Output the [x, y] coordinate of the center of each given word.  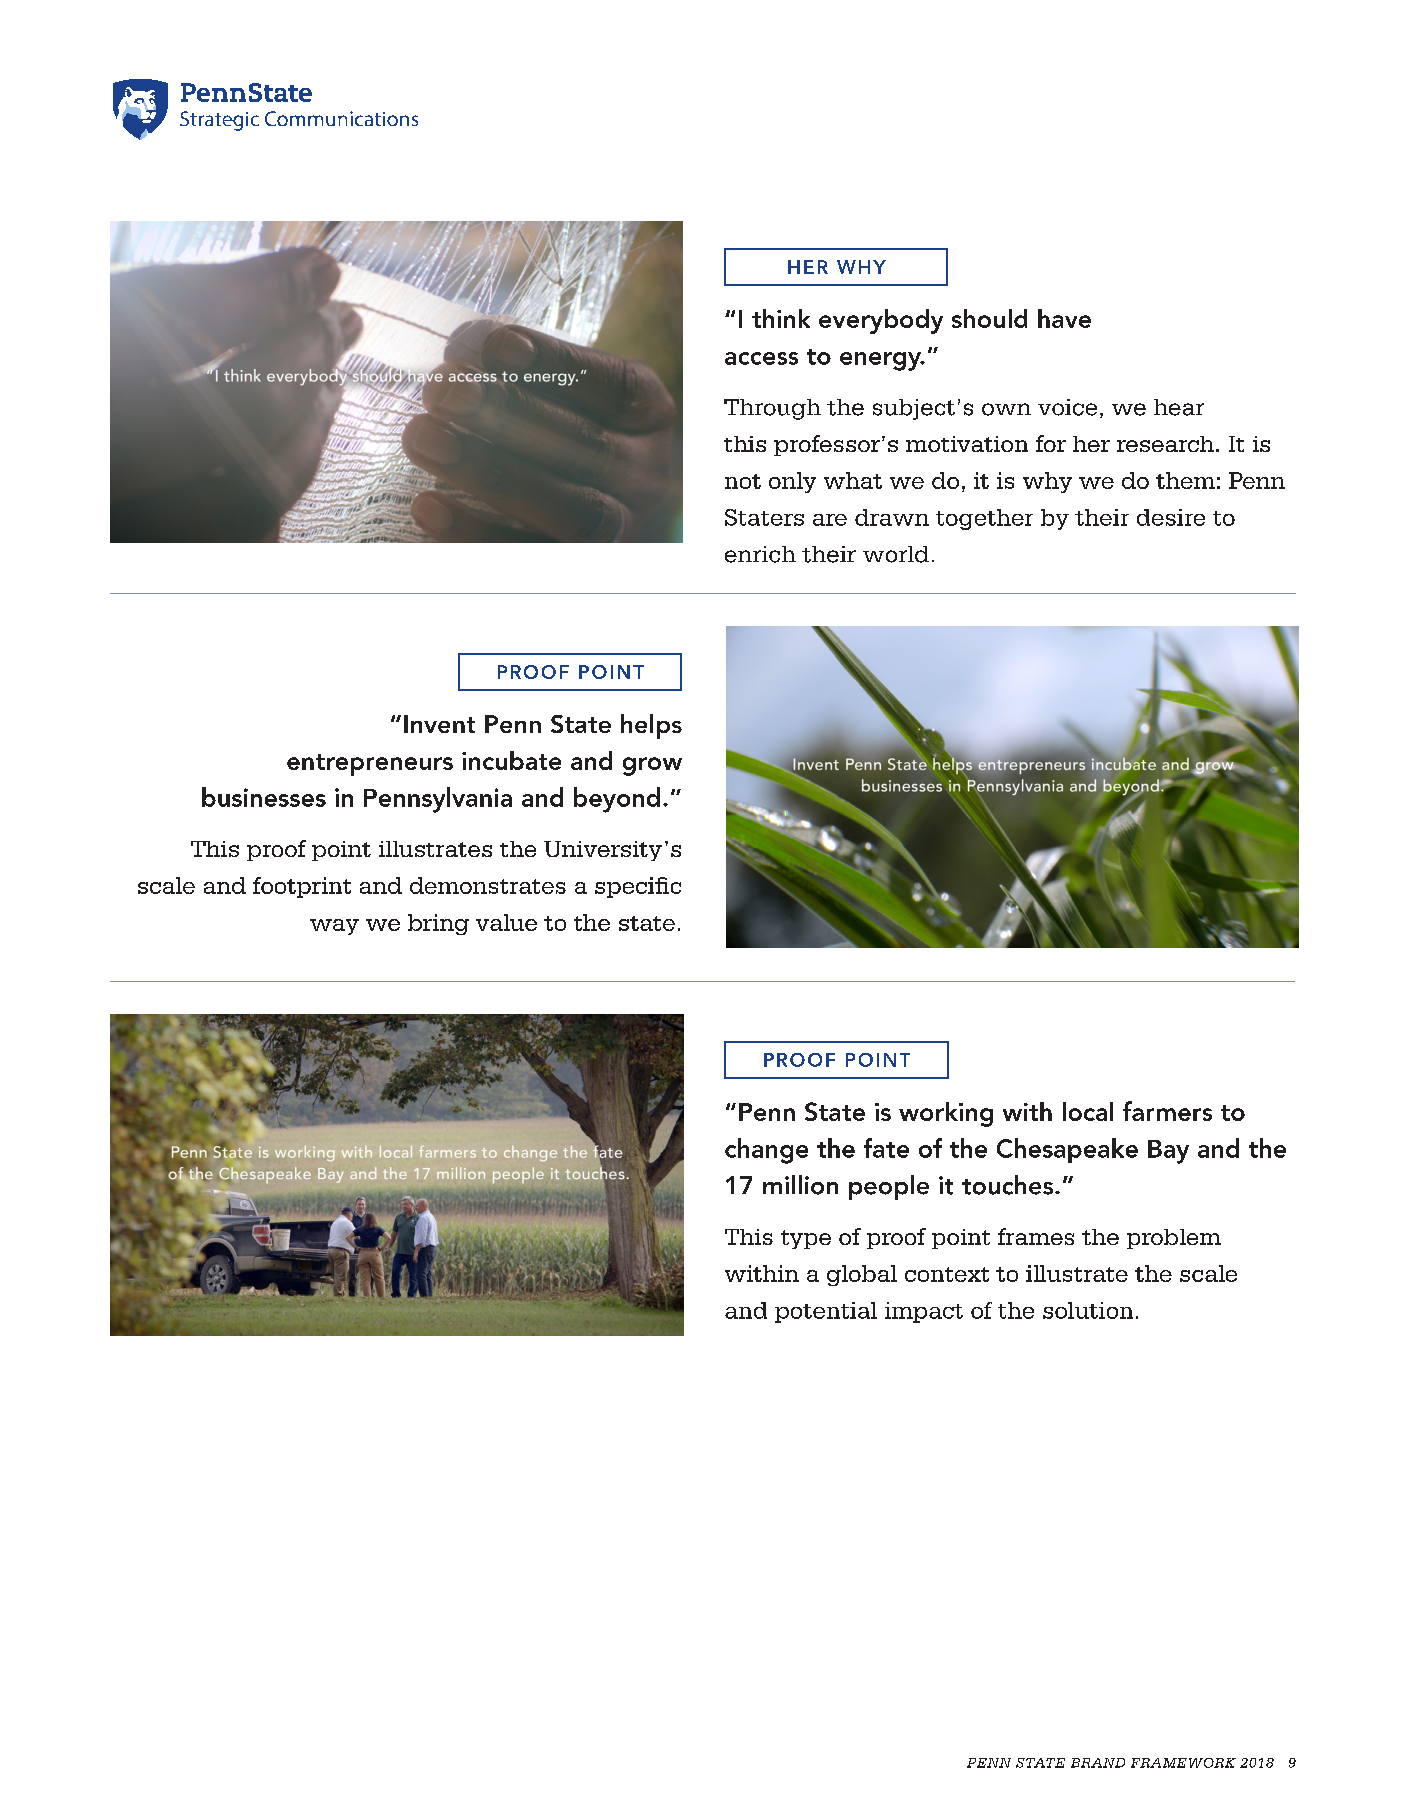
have [1064, 318]
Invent [439, 724]
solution [1088, 1310]
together [984, 519]
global [862, 1275]
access [761, 358]
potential [826, 1312]
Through [772, 409]
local [1088, 1111]
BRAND [1098, 1763]
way [334, 927]
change [766, 1151]
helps [651, 726]
